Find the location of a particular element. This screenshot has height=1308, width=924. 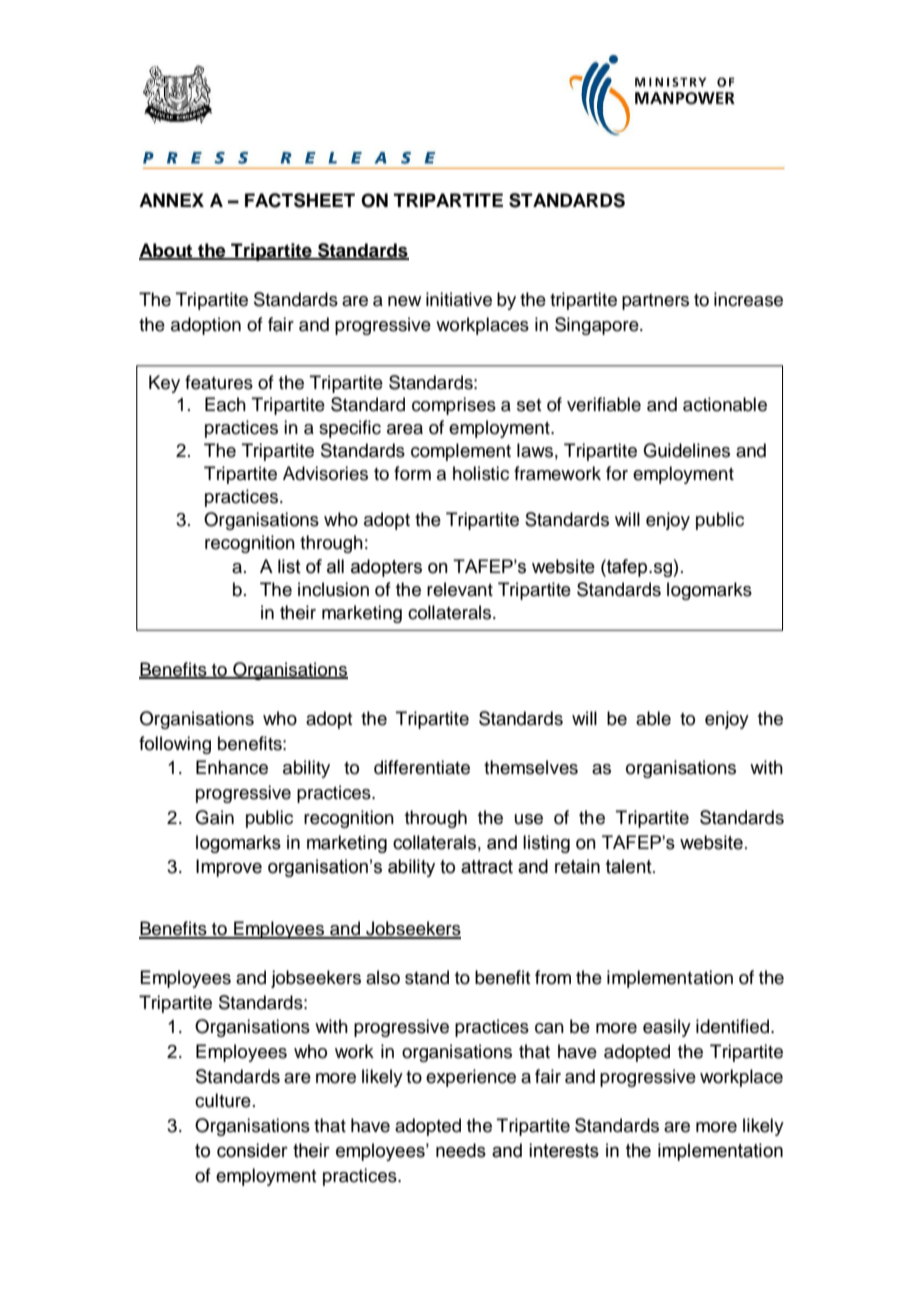

relevant is located at coordinates (460, 589).
